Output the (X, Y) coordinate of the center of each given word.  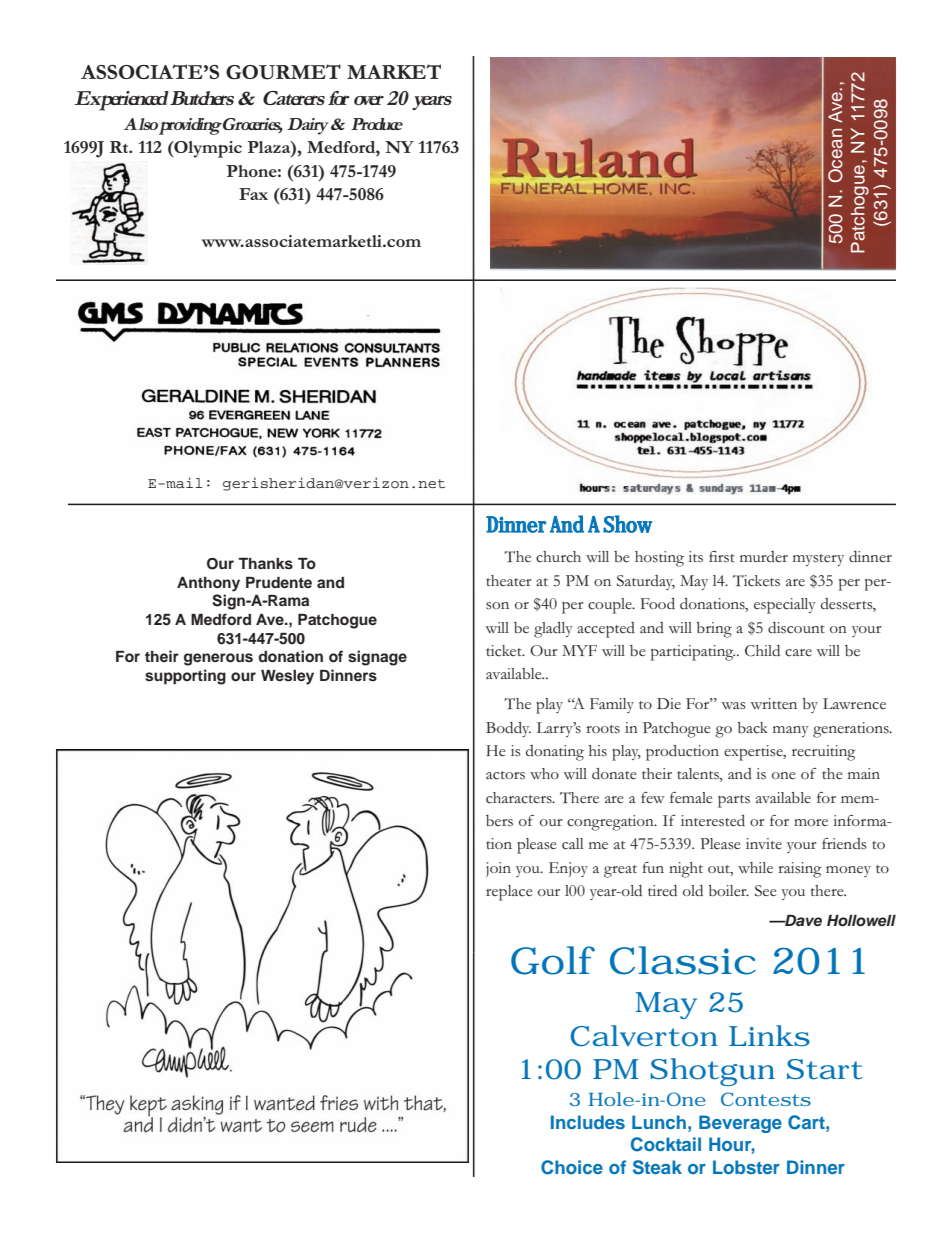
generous (218, 659)
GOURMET (283, 72)
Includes (588, 1122)
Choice (572, 1167)
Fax (253, 194)
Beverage (740, 1124)
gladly (553, 630)
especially (785, 606)
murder (764, 556)
